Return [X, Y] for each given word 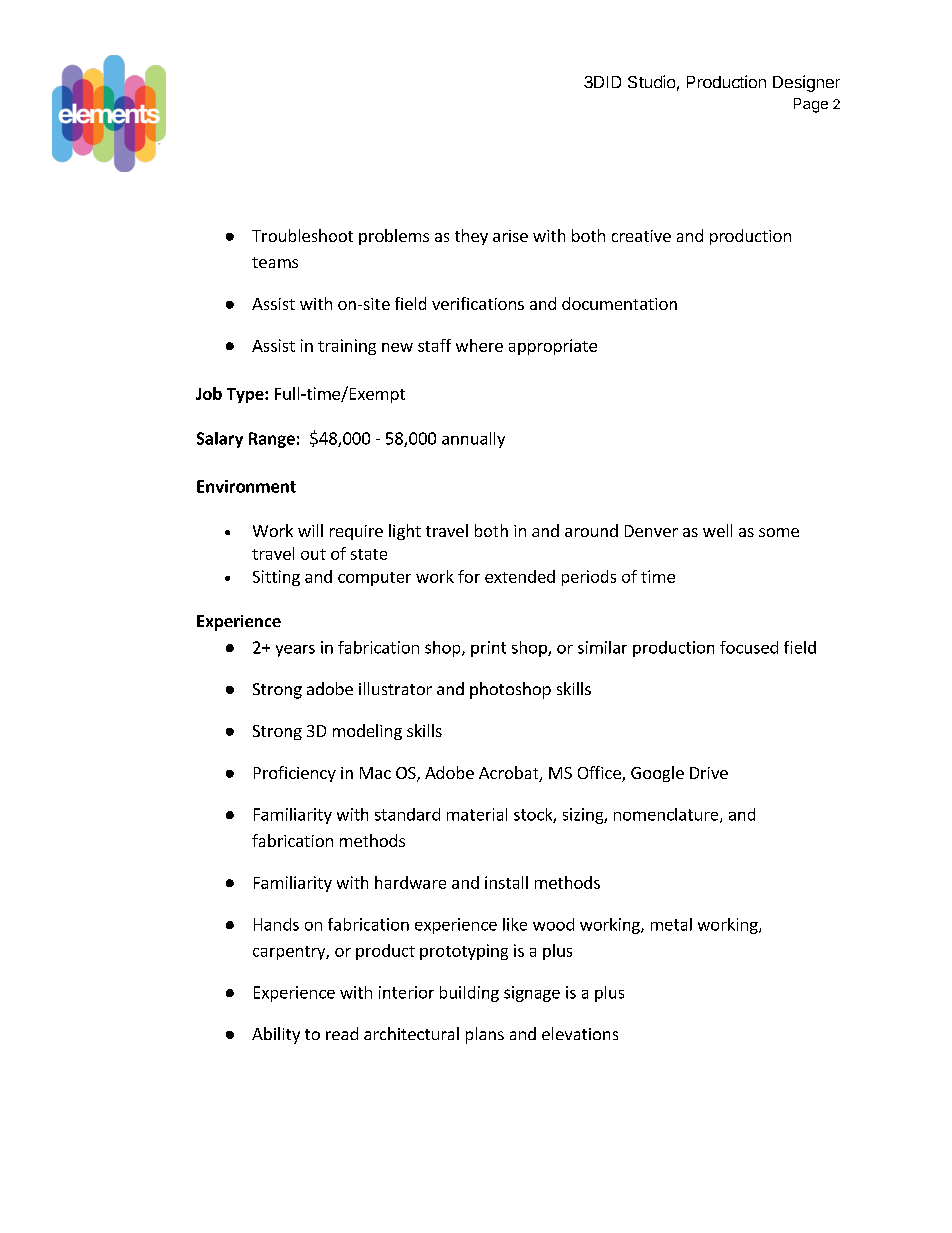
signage [532, 994]
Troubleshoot [302, 235]
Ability [276, 1035]
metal [671, 924]
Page [811, 105]
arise [510, 236]
